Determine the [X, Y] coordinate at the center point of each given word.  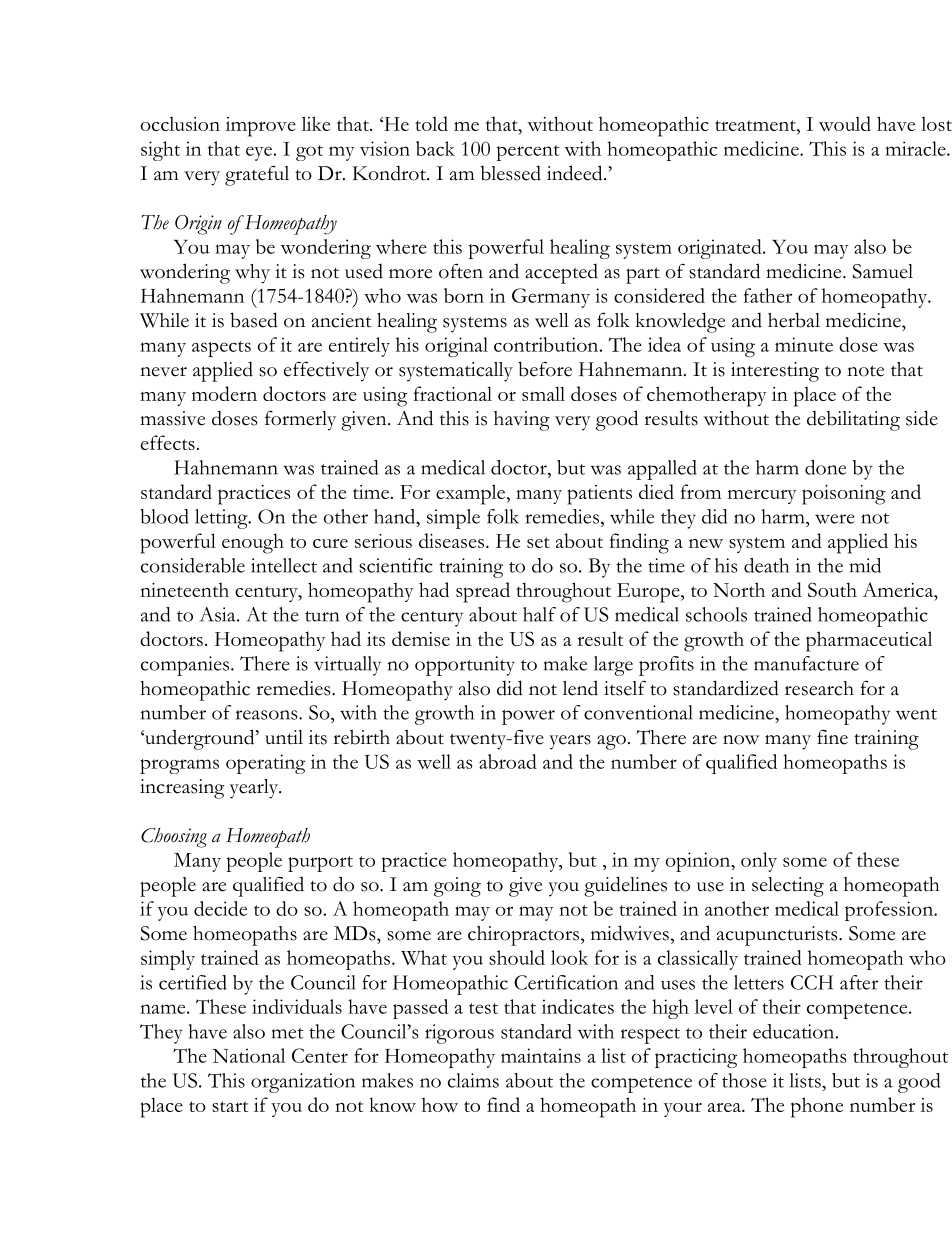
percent [528, 153]
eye [259, 153]
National [249, 1055]
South [832, 589]
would [845, 123]
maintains [541, 1055]
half [539, 614]
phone [817, 1107]
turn [322, 616]
